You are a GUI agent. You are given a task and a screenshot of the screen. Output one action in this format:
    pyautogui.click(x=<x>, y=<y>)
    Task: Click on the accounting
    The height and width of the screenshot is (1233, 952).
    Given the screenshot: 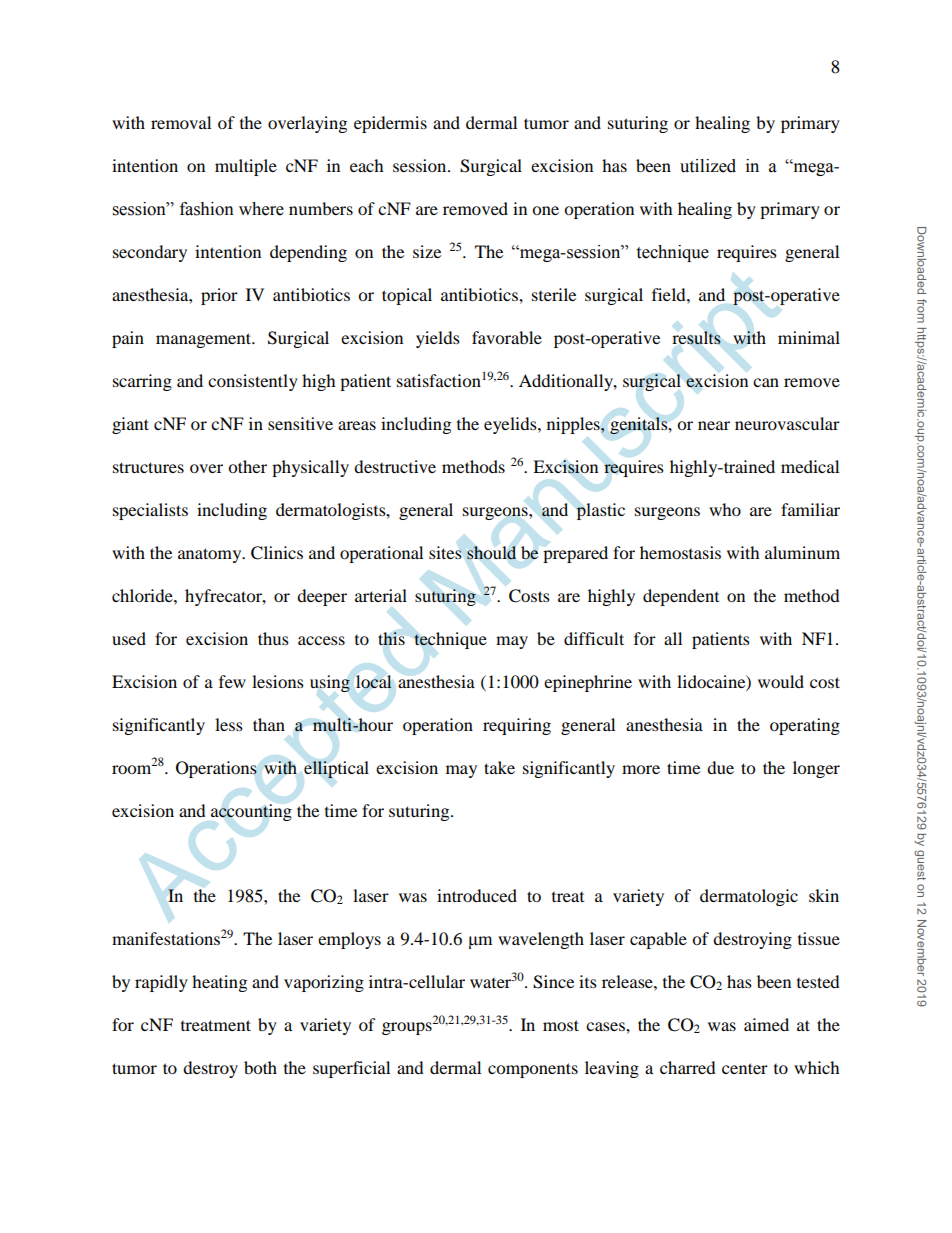 What is the action you would take?
    pyautogui.click(x=251, y=812)
